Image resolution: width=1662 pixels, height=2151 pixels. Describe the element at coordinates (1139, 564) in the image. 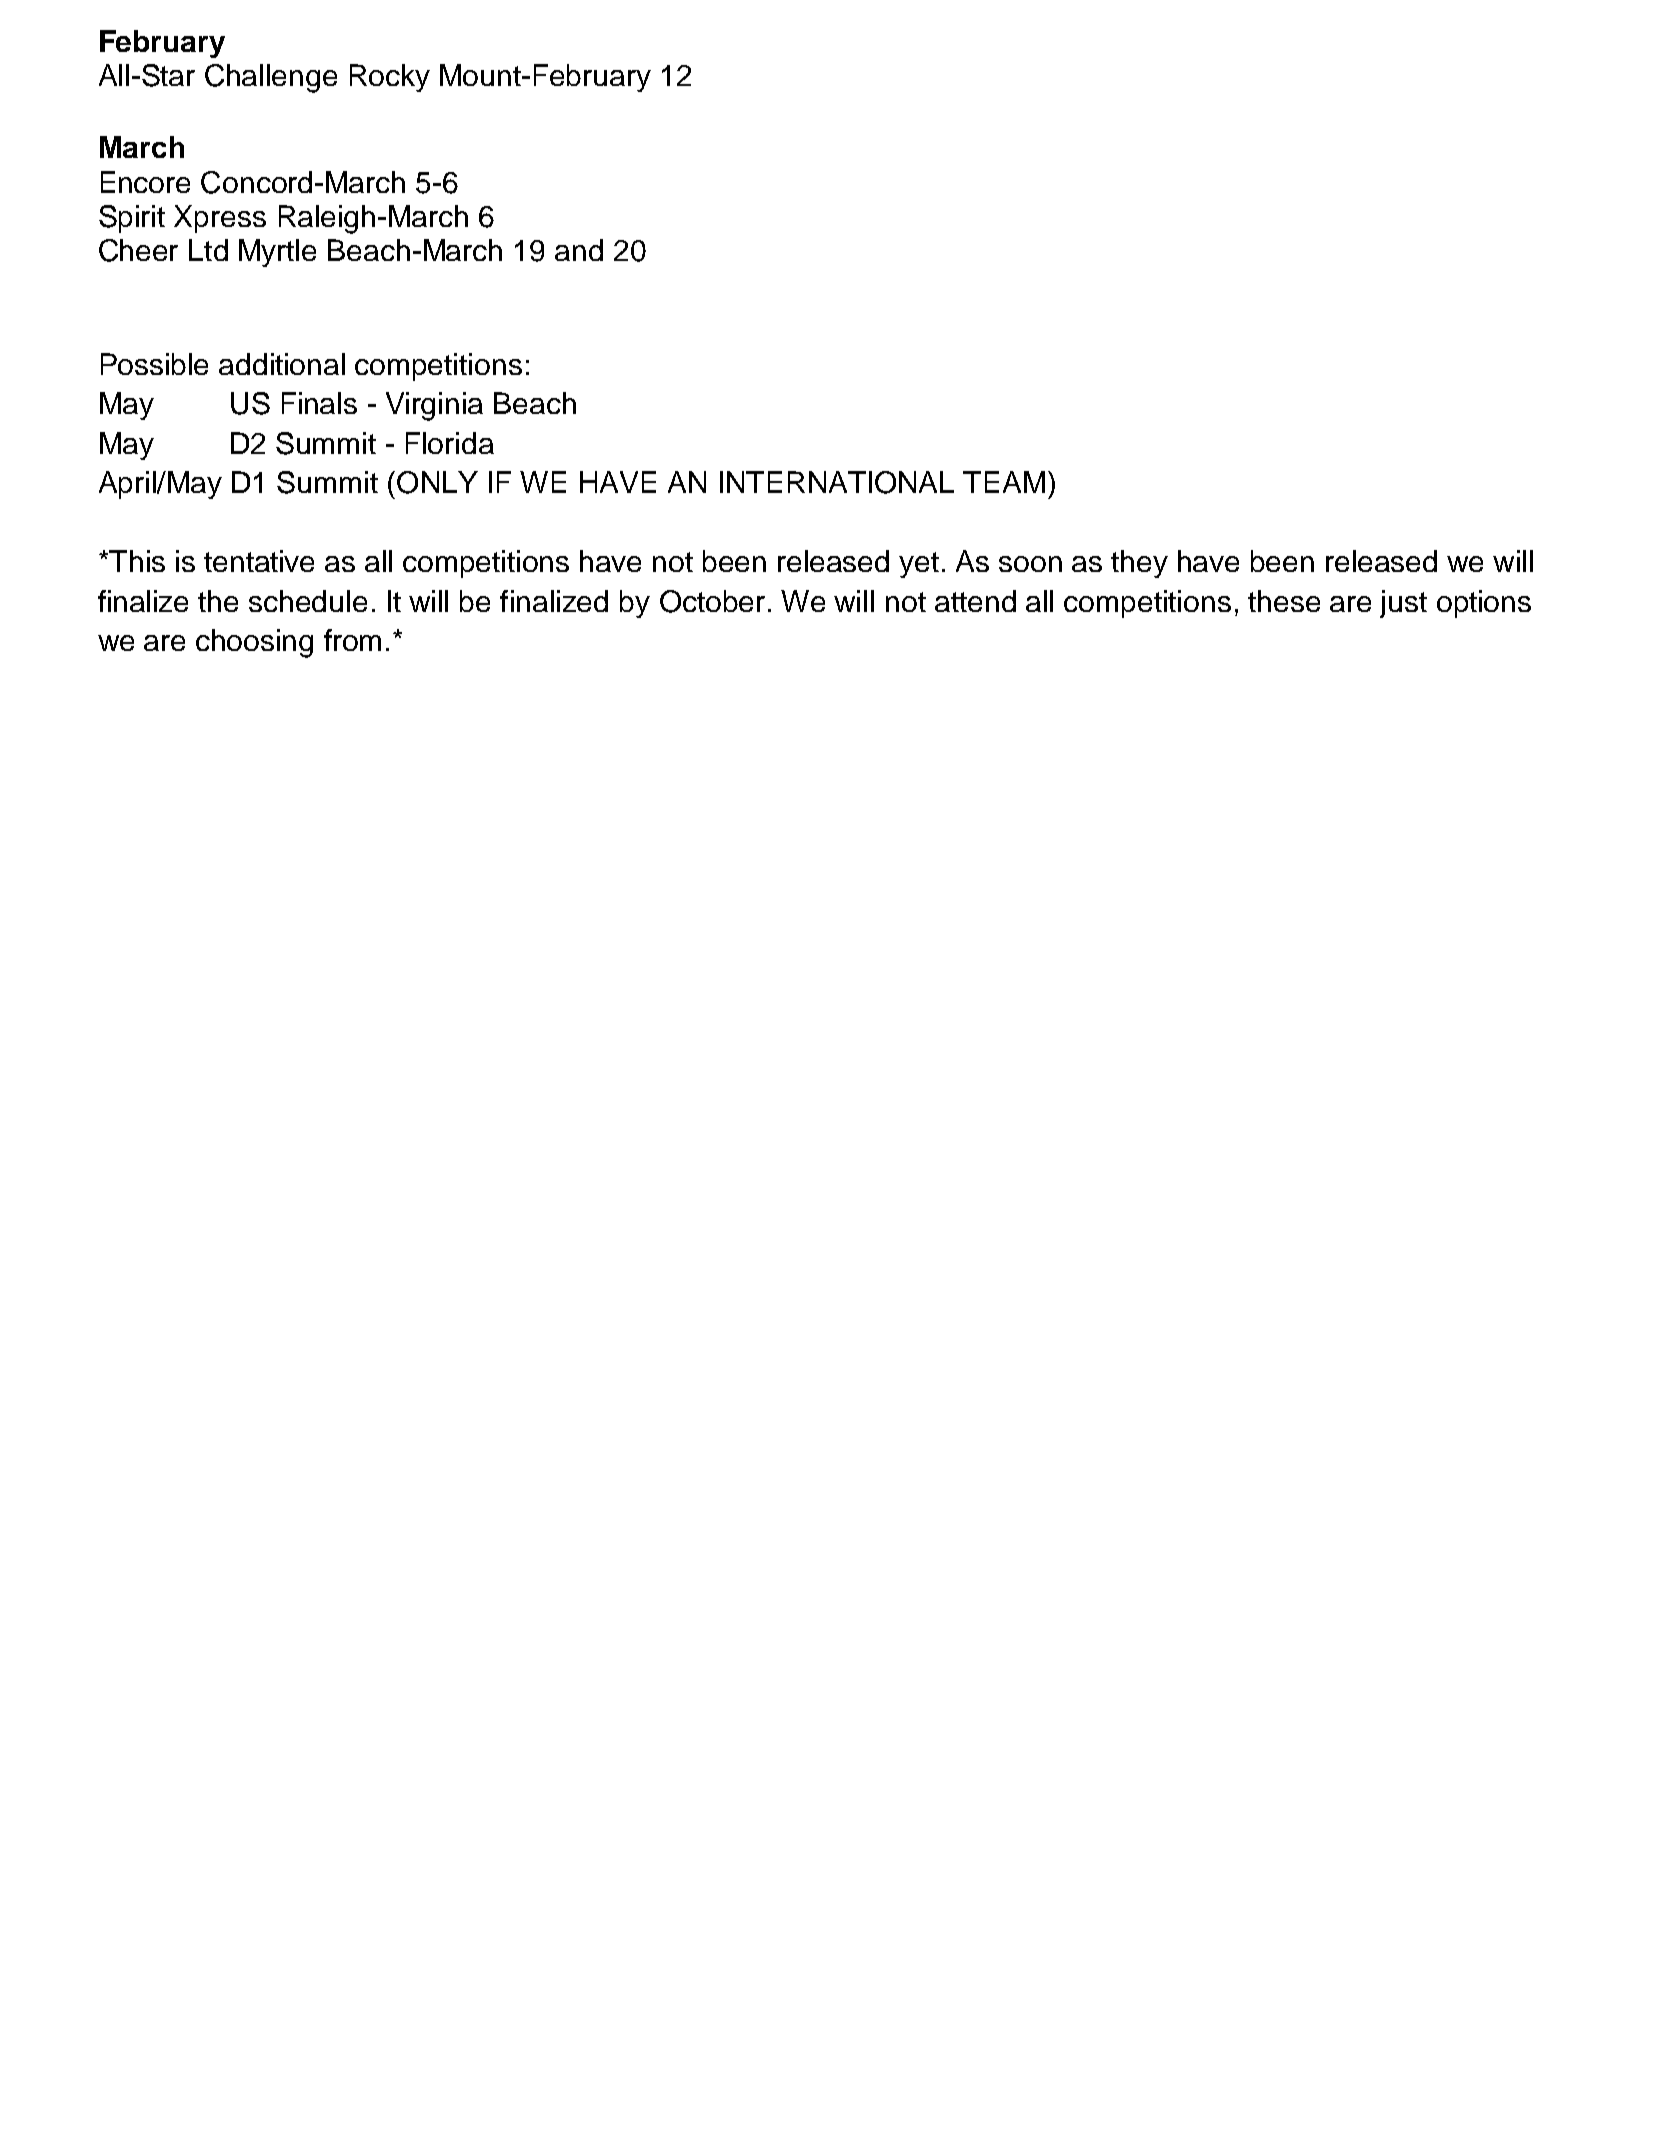

I see `they` at that location.
